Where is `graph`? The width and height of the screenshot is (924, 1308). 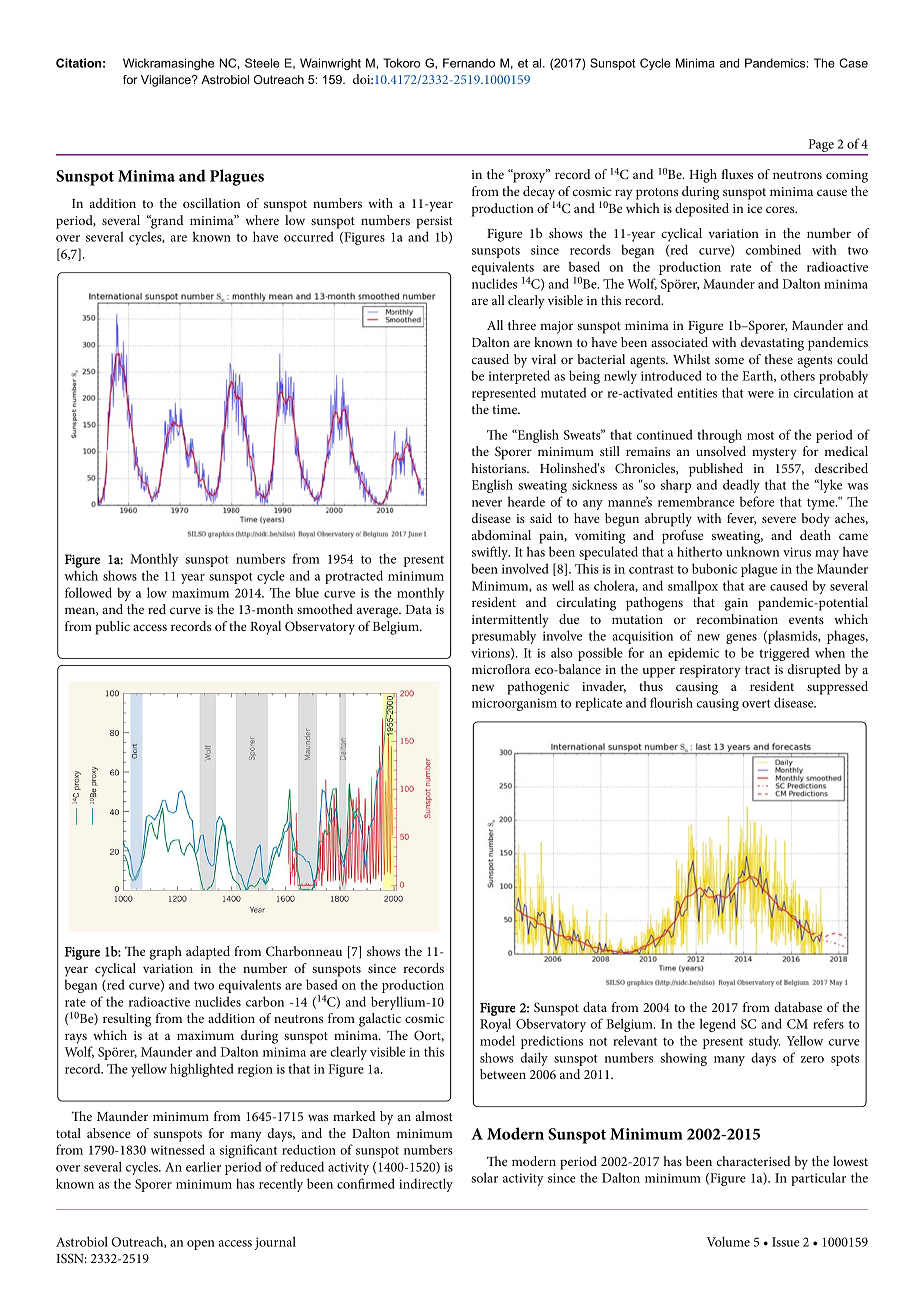
graph is located at coordinates (166, 953).
